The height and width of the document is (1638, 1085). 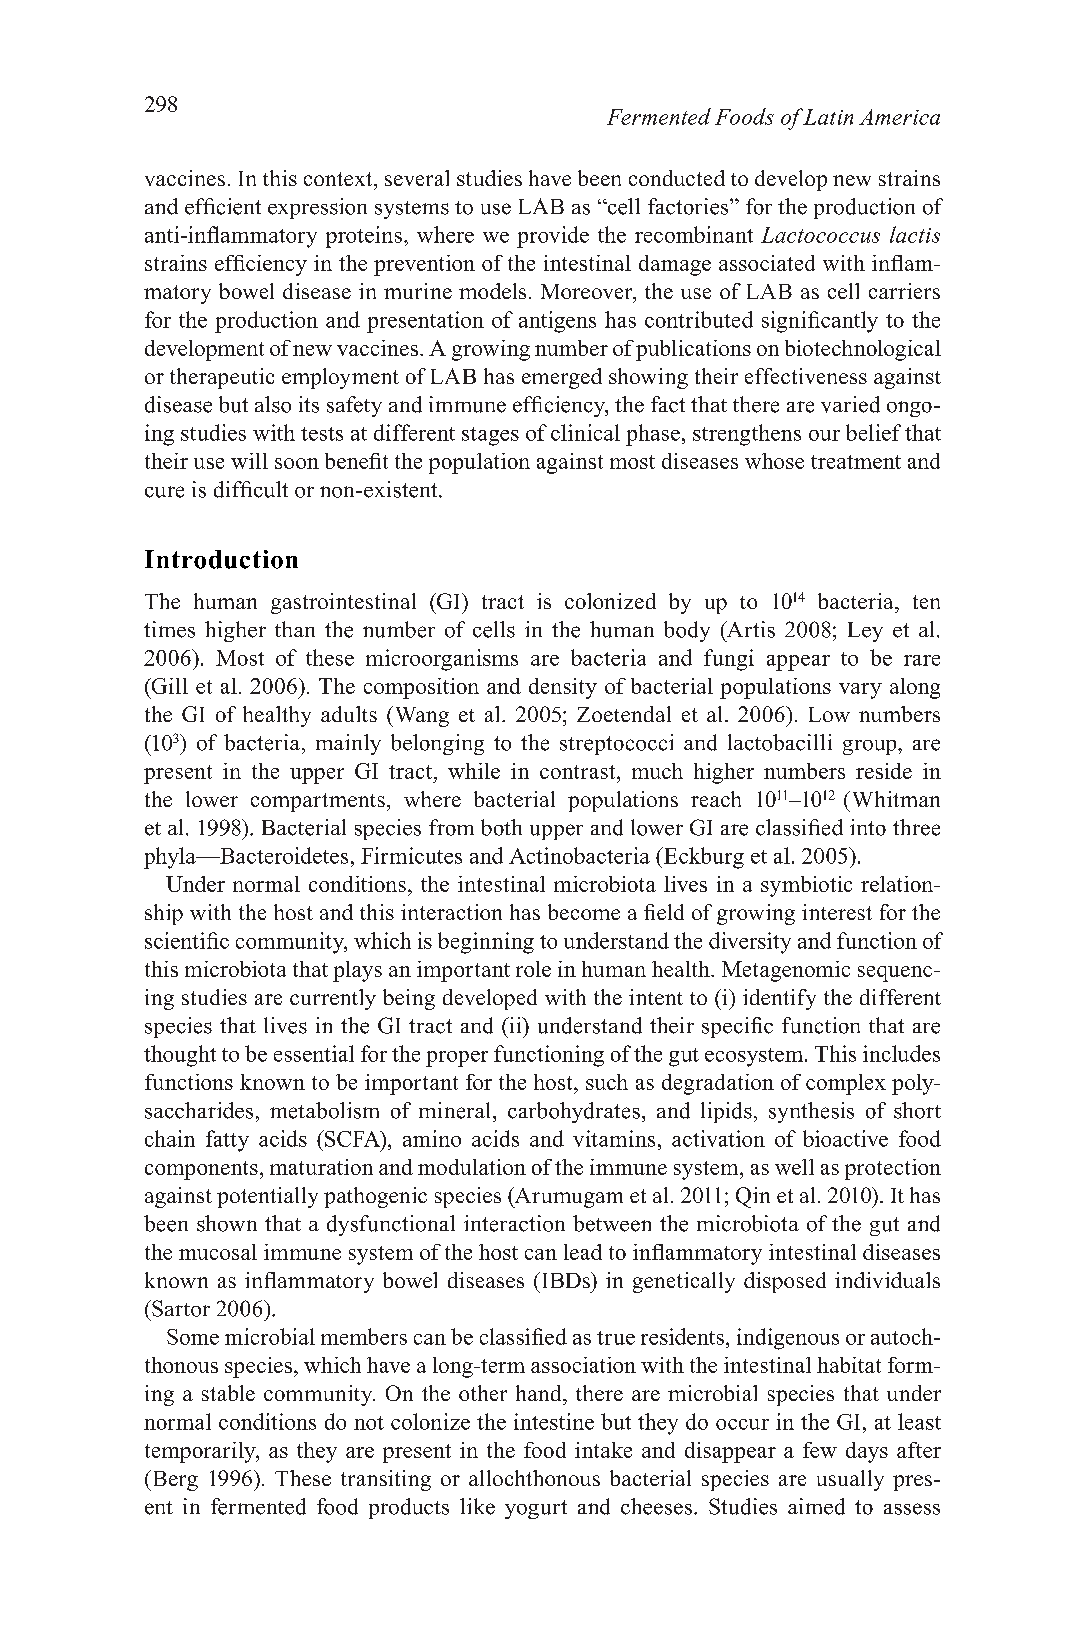 What do you see at coordinates (174, 1480) in the document?
I see `Berg` at bounding box center [174, 1480].
